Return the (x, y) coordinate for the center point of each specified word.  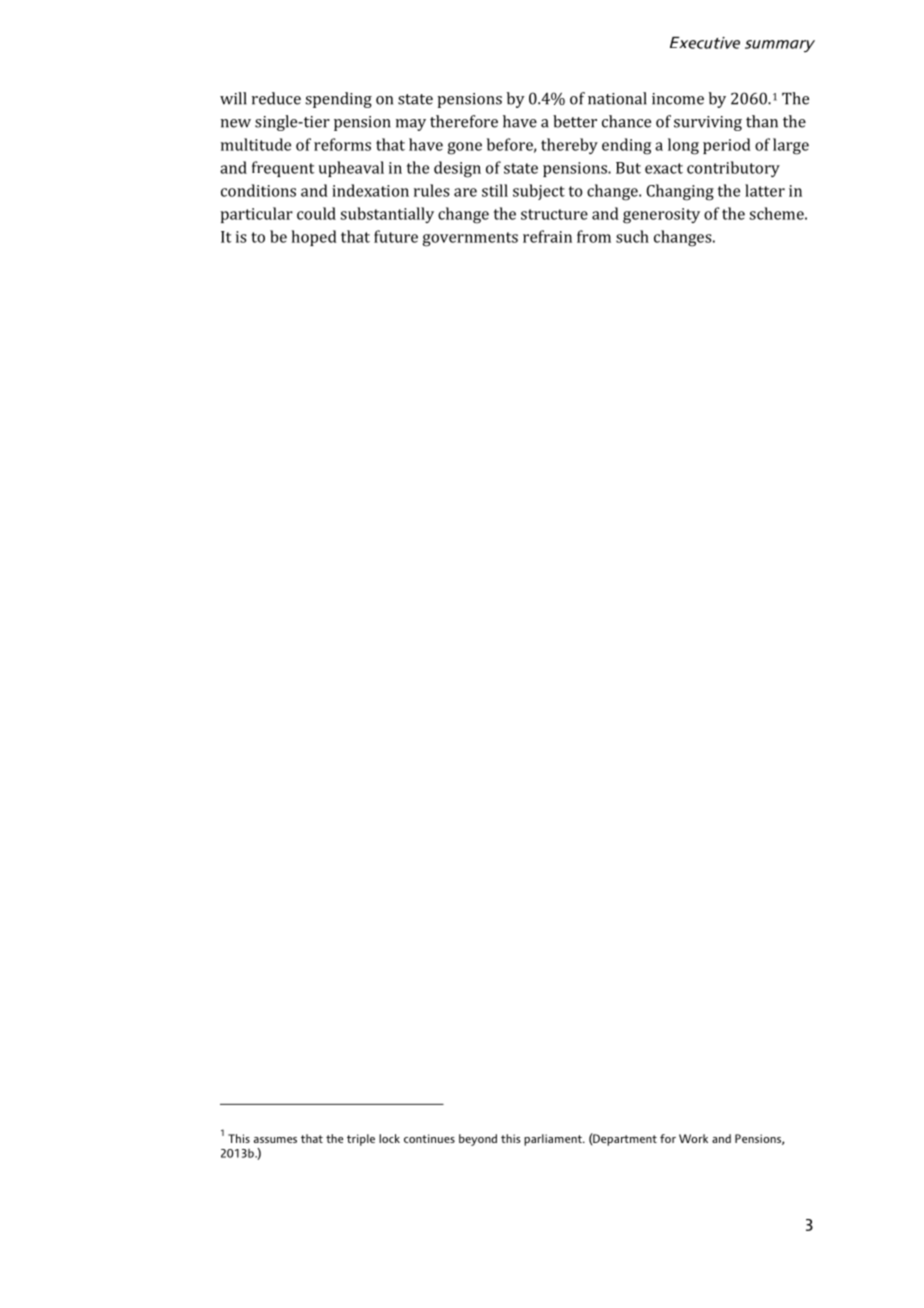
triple (361, 1140)
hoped (314, 238)
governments (470, 239)
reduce (276, 98)
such (632, 236)
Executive (705, 43)
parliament (554, 1140)
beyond (478, 1140)
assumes (275, 1140)
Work (693, 1138)
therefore (464, 121)
